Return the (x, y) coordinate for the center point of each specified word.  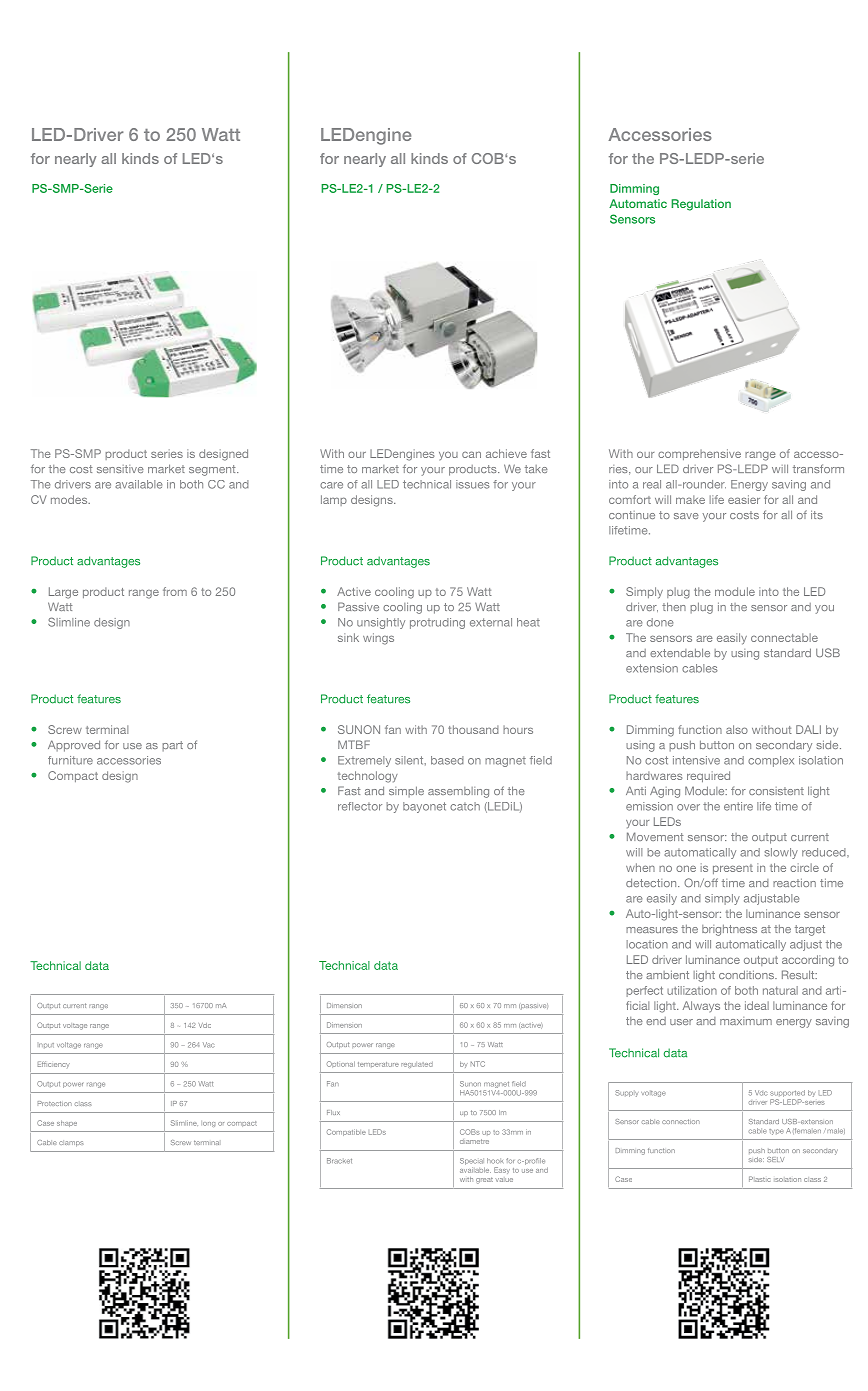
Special (472, 1161)
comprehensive (699, 454)
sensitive (120, 469)
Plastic (759, 1179)
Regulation (701, 205)
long (208, 1124)
